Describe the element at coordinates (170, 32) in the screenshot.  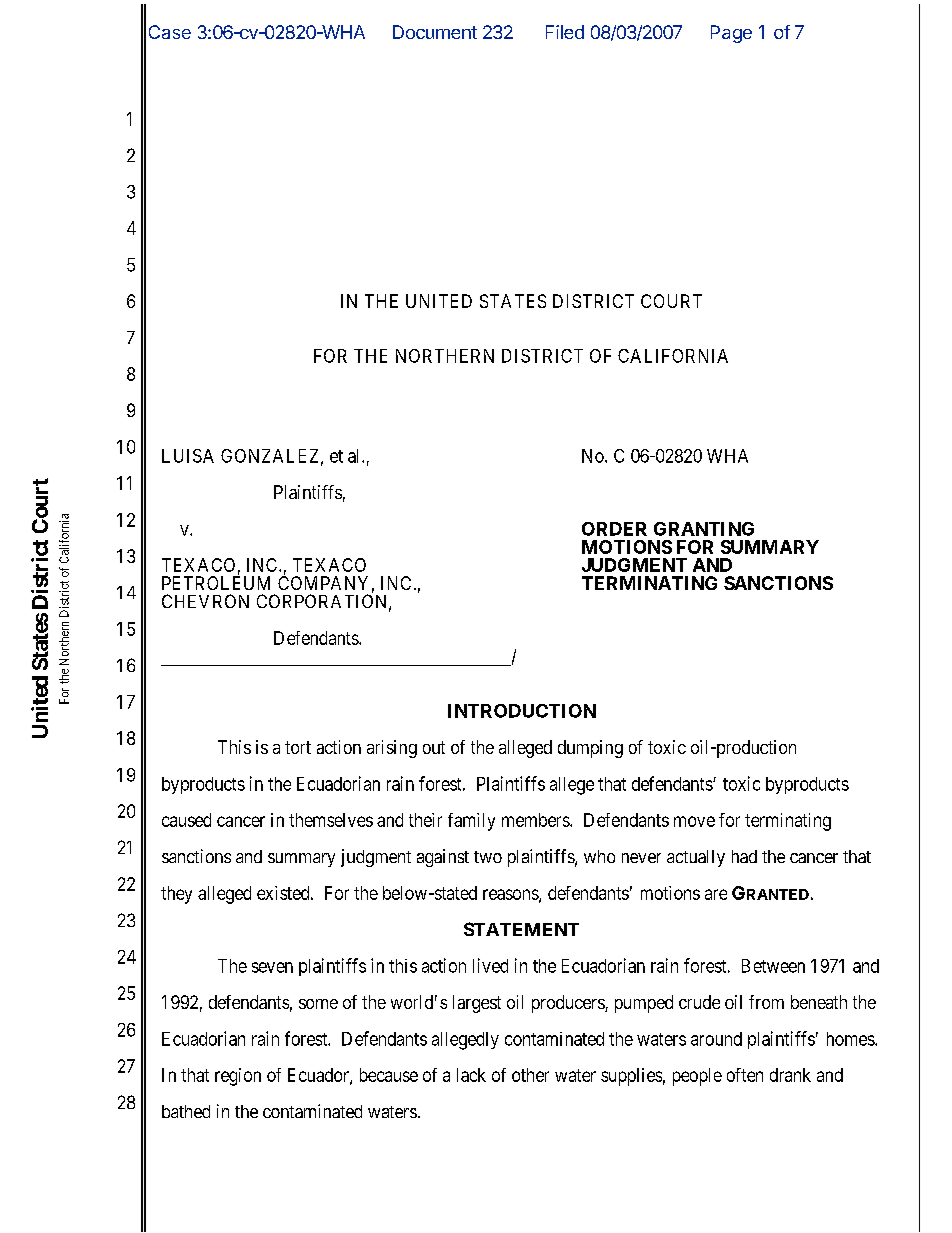
I see `Case` at that location.
